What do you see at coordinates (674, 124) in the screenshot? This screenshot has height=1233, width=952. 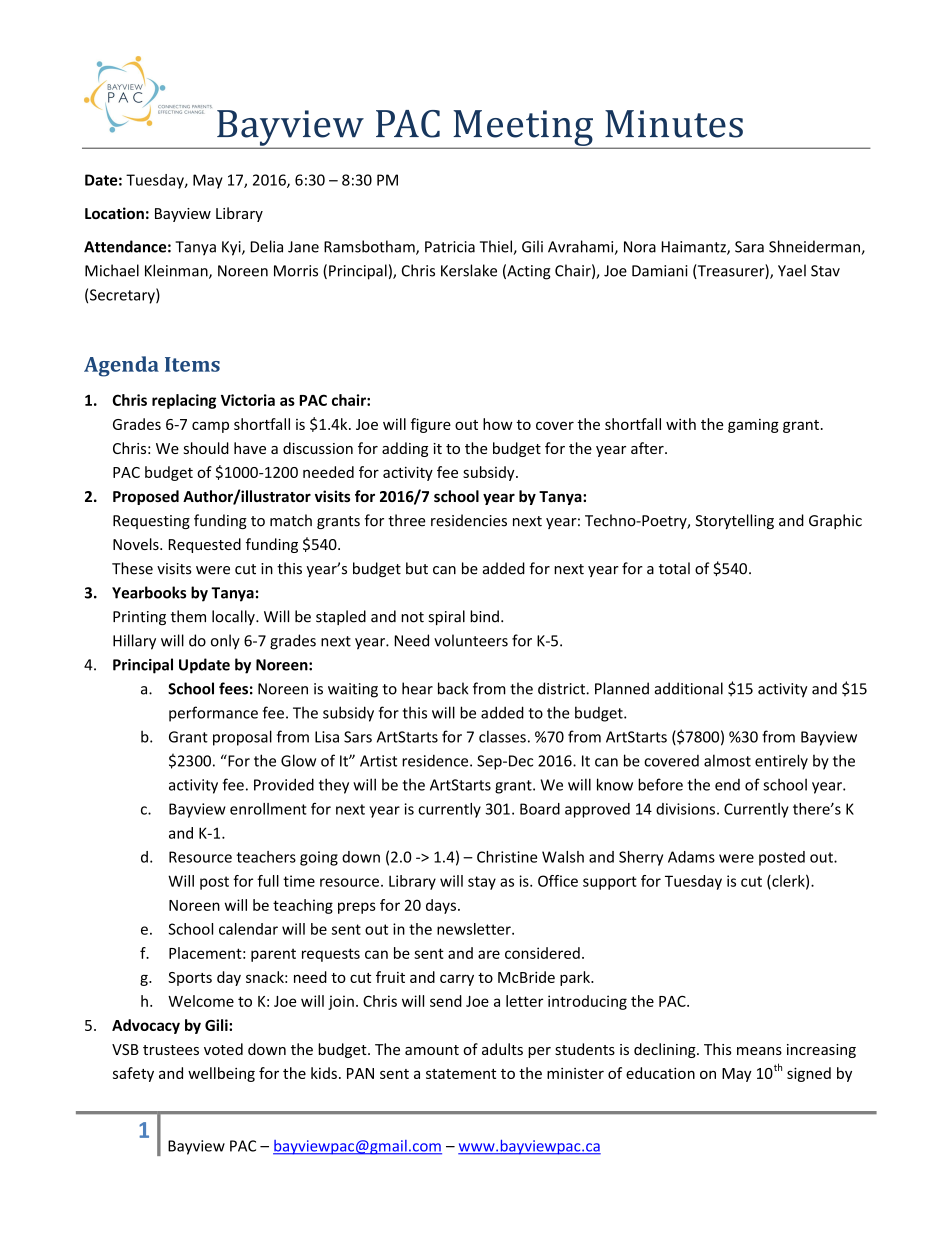 I see `Minutes` at bounding box center [674, 124].
